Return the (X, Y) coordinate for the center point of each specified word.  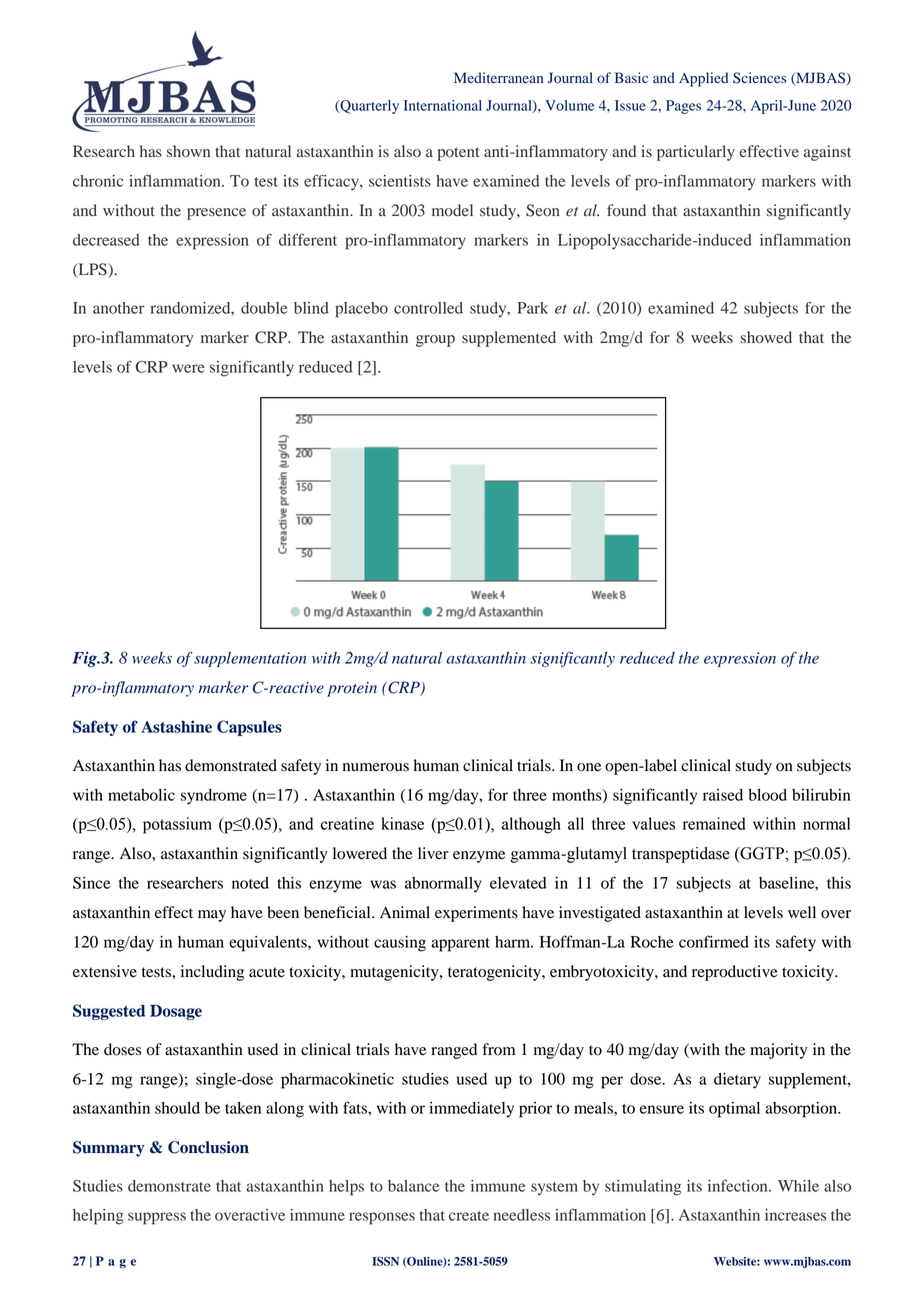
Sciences (760, 78)
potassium (177, 825)
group (435, 341)
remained (714, 823)
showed (766, 337)
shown (188, 151)
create (469, 1216)
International (443, 105)
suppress (157, 1218)
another (118, 308)
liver (433, 853)
